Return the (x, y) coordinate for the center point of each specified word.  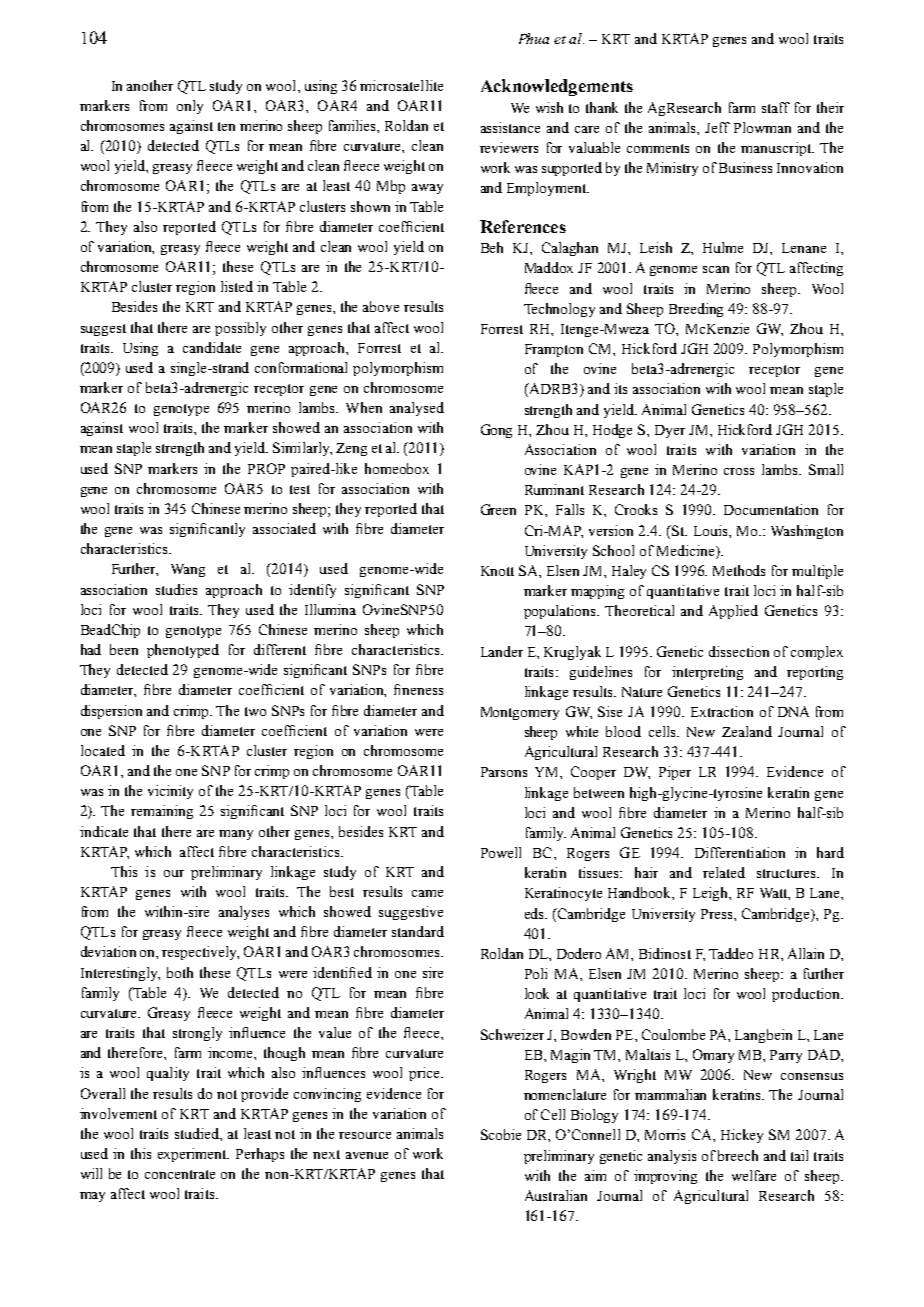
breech (738, 1155)
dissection (739, 651)
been (124, 649)
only (190, 107)
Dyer (670, 431)
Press (718, 914)
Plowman (762, 127)
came (427, 893)
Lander (502, 651)
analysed (417, 409)
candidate (212, 347)
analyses (244, 913)
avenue (367, 1155)
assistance (510, 127)
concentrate (180, 1174)
